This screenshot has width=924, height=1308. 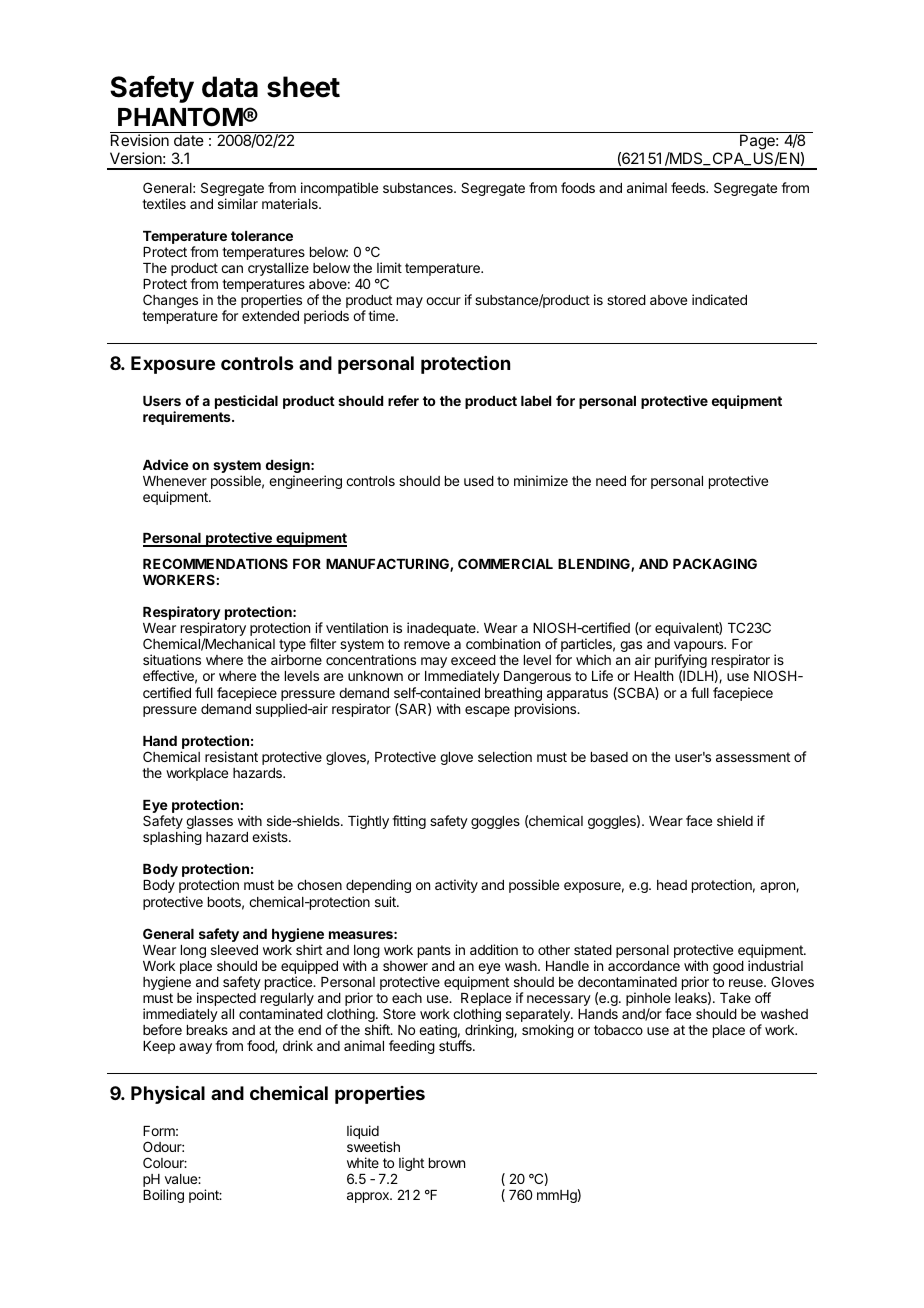 I want to click on fitting, so click(x=409, y=822).
